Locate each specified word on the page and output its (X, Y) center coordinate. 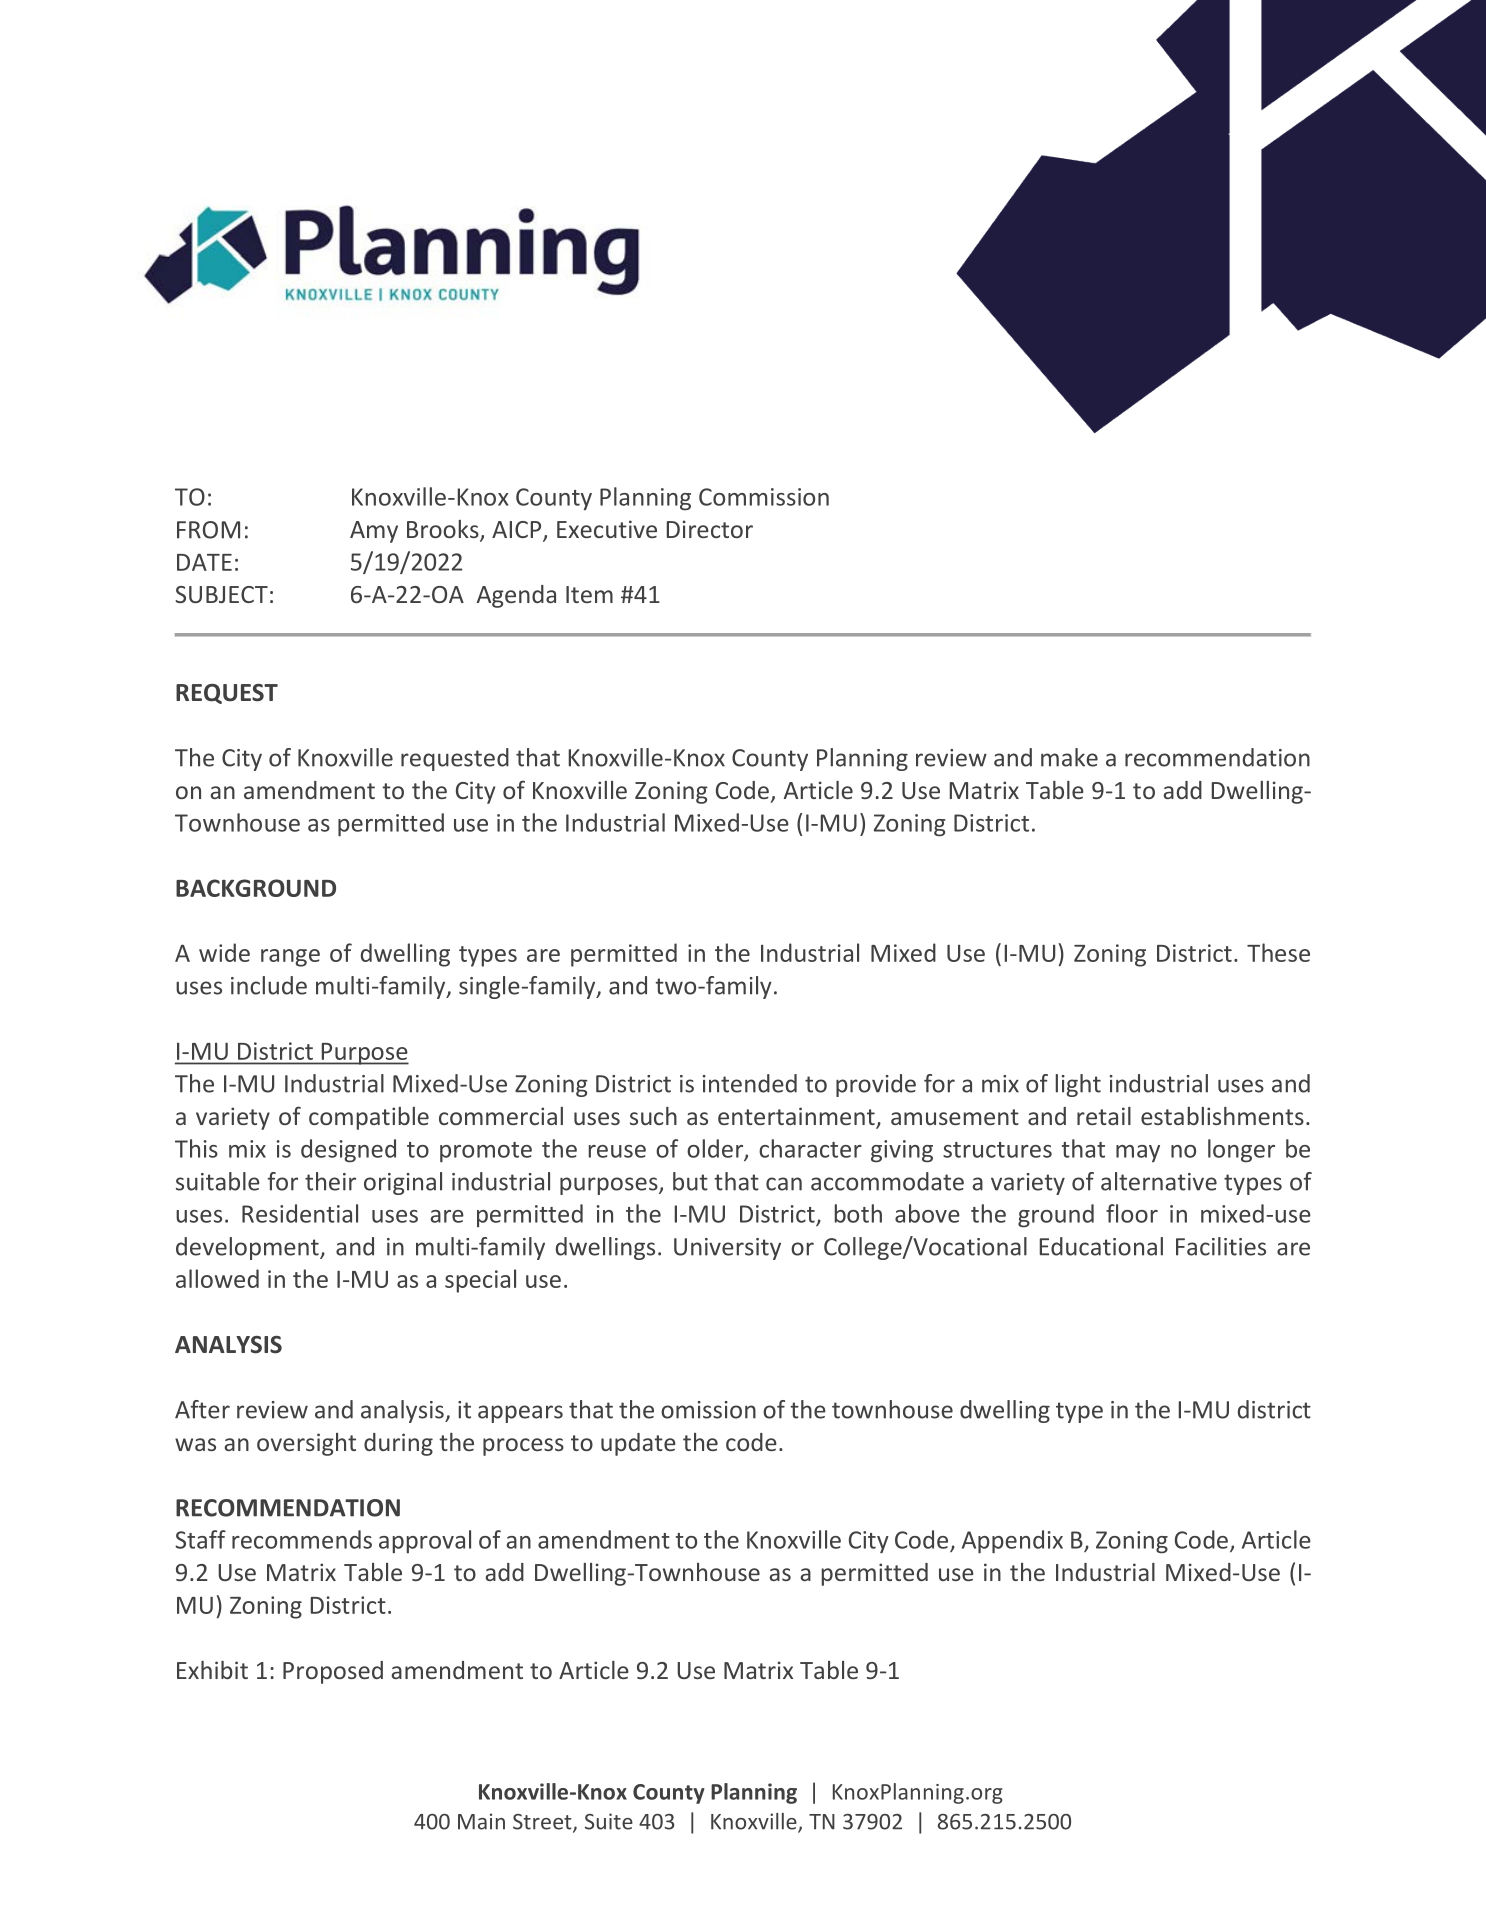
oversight (306, 1444)
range (290, 958)
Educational (1101, 1246)
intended (750, 1083)
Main (481, 1821)
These (1278, 952)
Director (710, 529)
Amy (374, 532)
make (1069, 757)
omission (708, 1410)
